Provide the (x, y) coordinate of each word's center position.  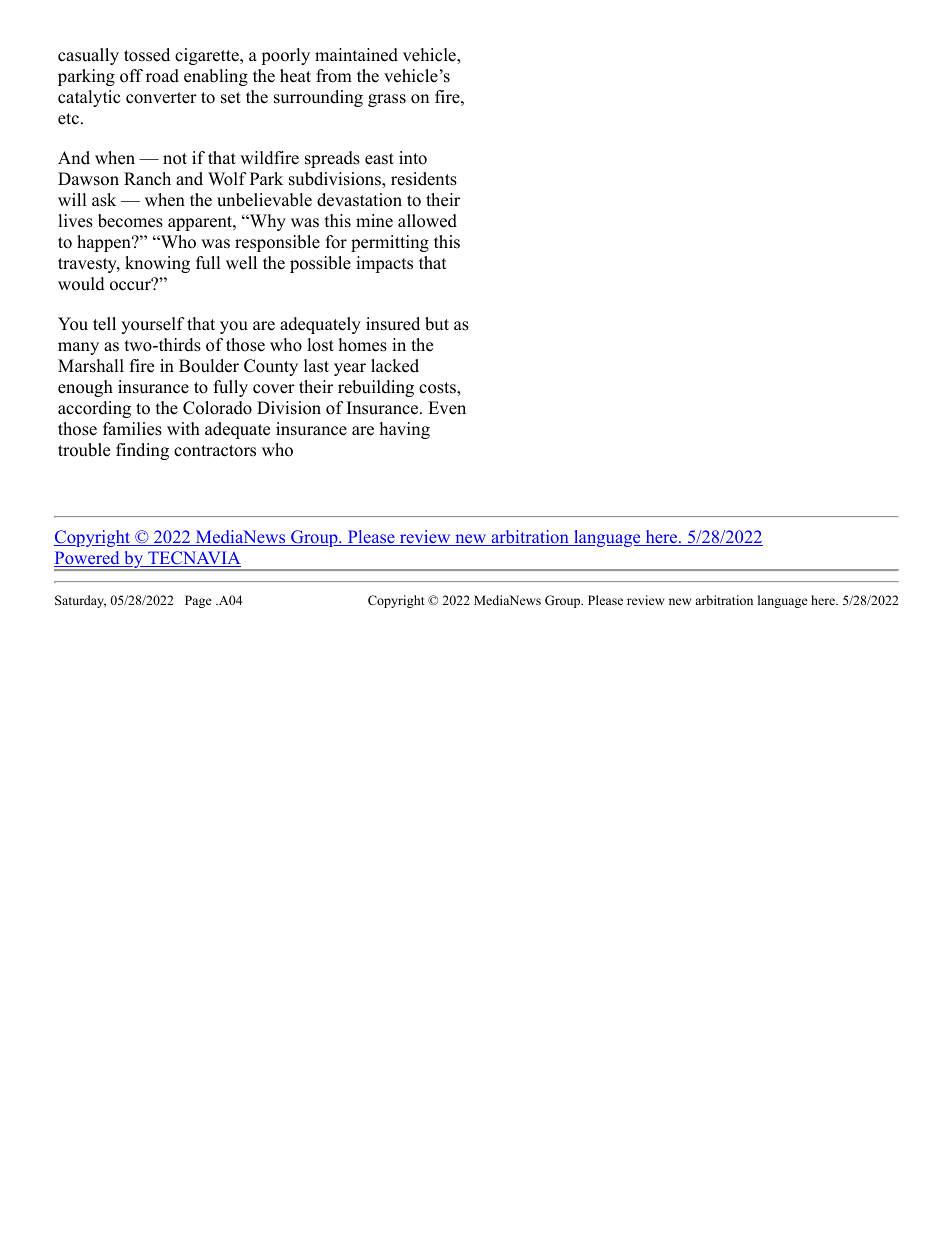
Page (198, 601)
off (131, 76)
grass (387, 100)
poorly (285, 56)
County (271, 367)
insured (393, 324)
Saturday (80, 601)
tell (104, 324)
